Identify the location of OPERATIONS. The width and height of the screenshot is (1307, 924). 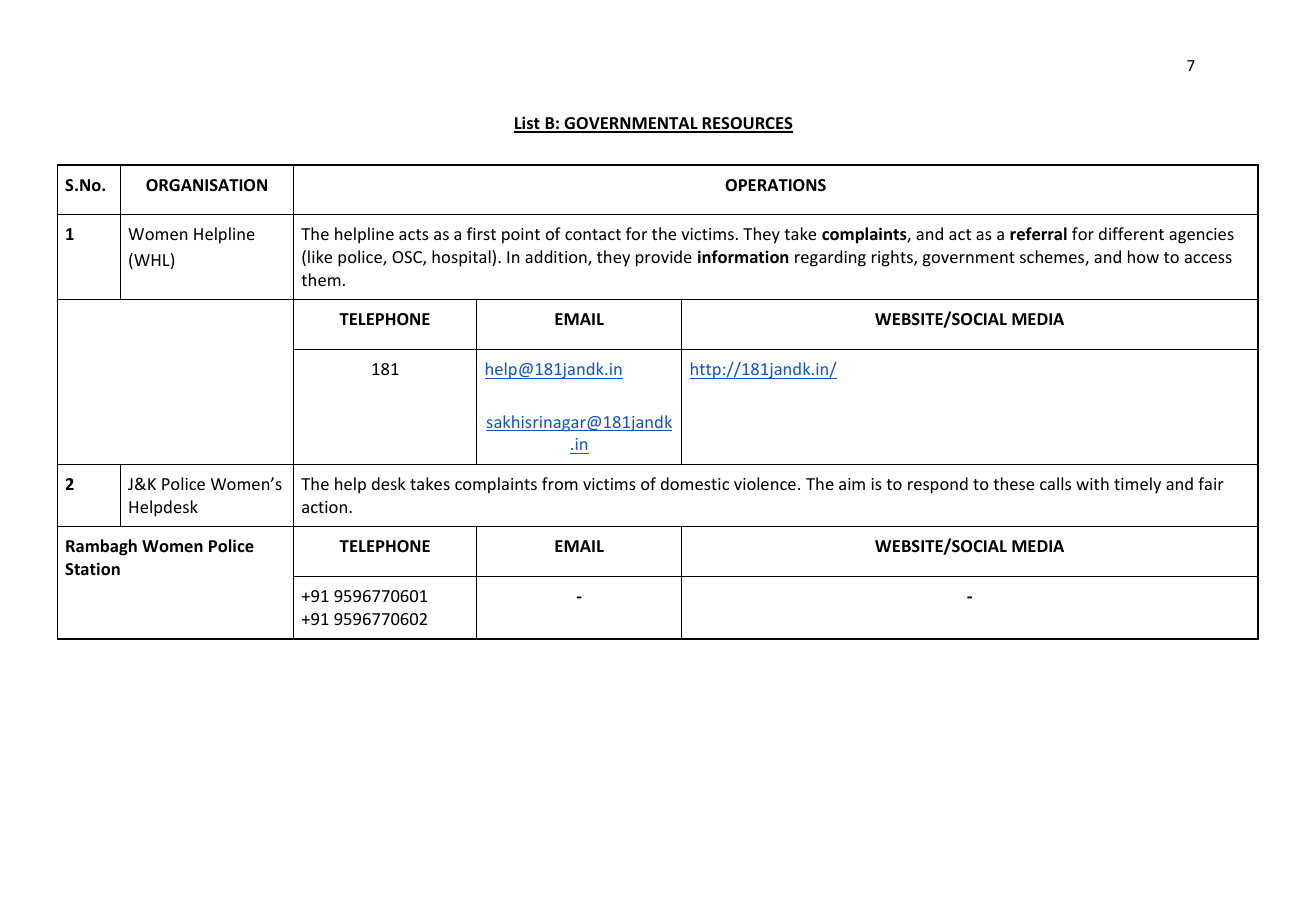
(775, 185).
